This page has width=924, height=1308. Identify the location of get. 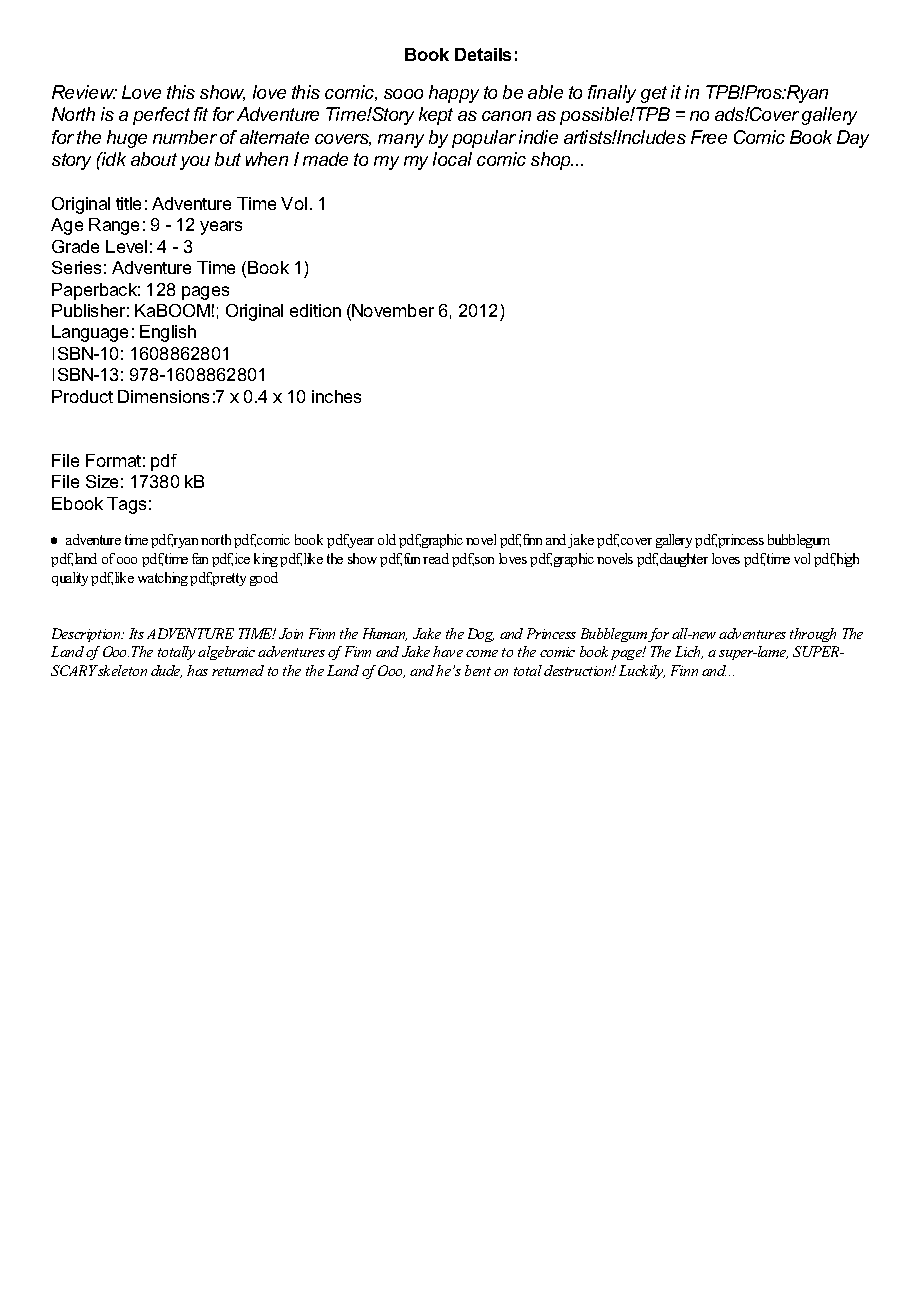
(654, 94).
